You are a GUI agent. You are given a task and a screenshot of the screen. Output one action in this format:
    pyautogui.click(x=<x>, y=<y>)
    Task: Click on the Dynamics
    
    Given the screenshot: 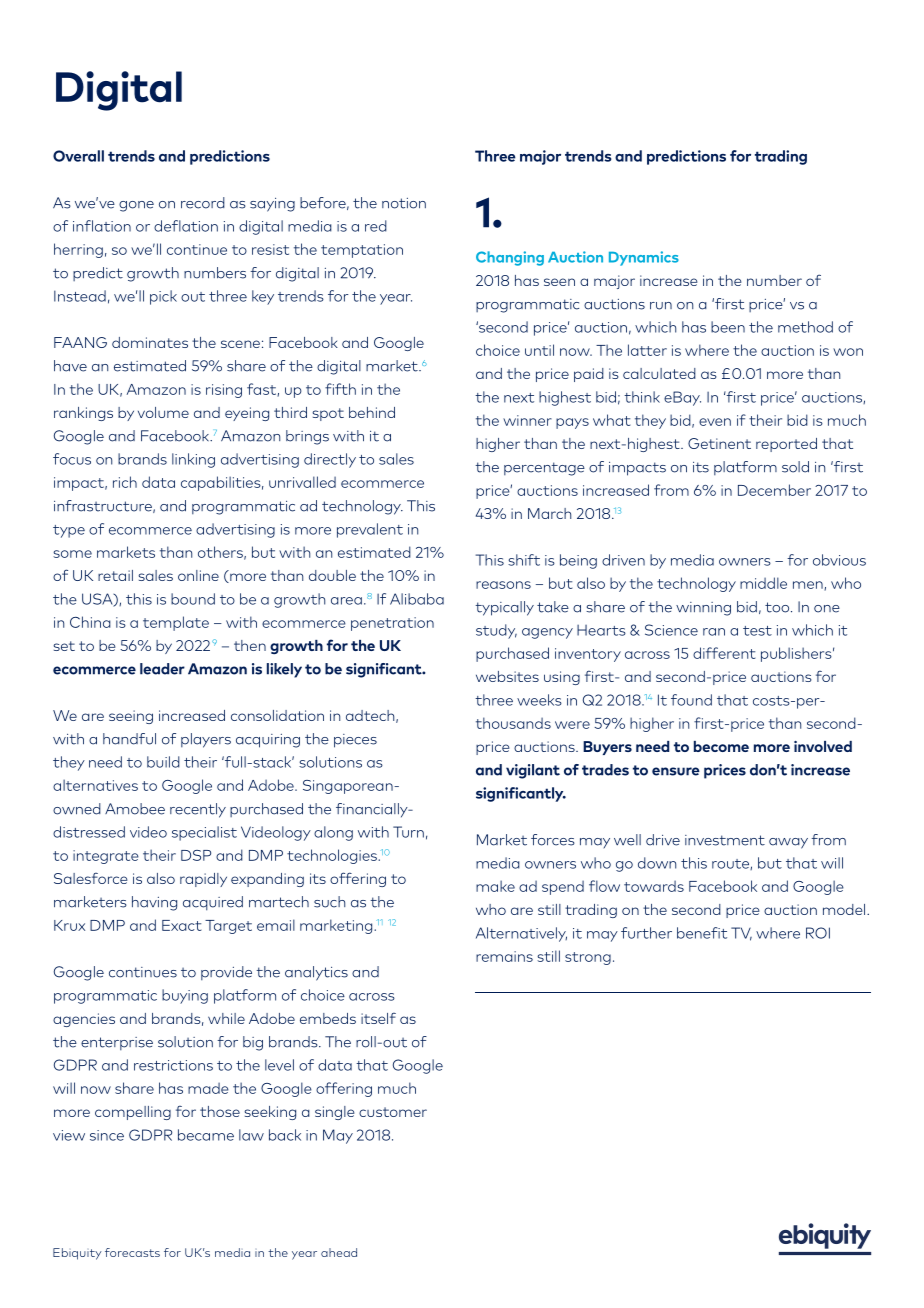 What is the action you would take?
    pyautogui.click(x=644, y=258)
